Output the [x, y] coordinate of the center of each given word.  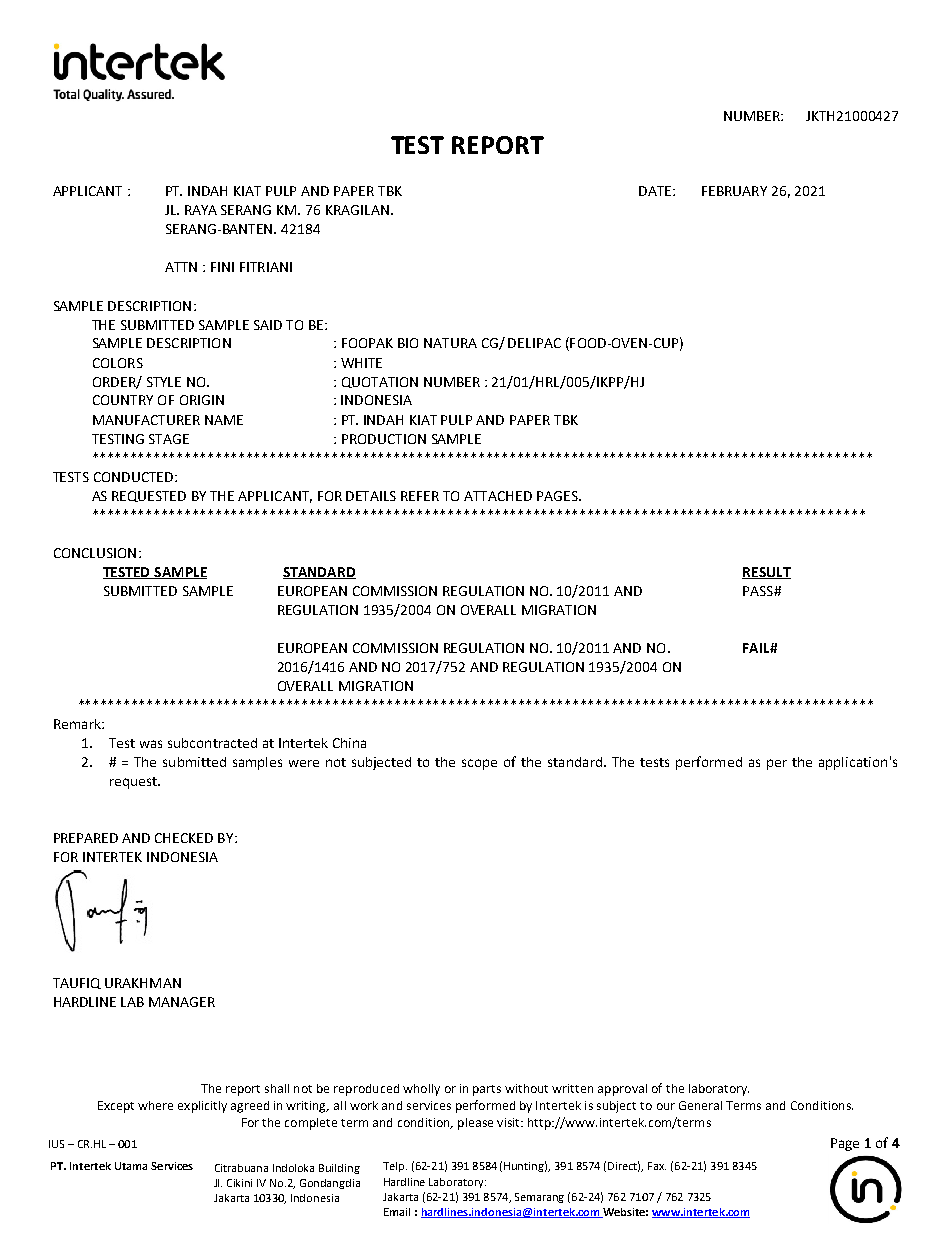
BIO [408, 343]
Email [397, 1212]
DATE [655, 191]
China [349, 743]
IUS [56, 1144]
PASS [759, 591]
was [151, 744]
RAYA [201, 210]
